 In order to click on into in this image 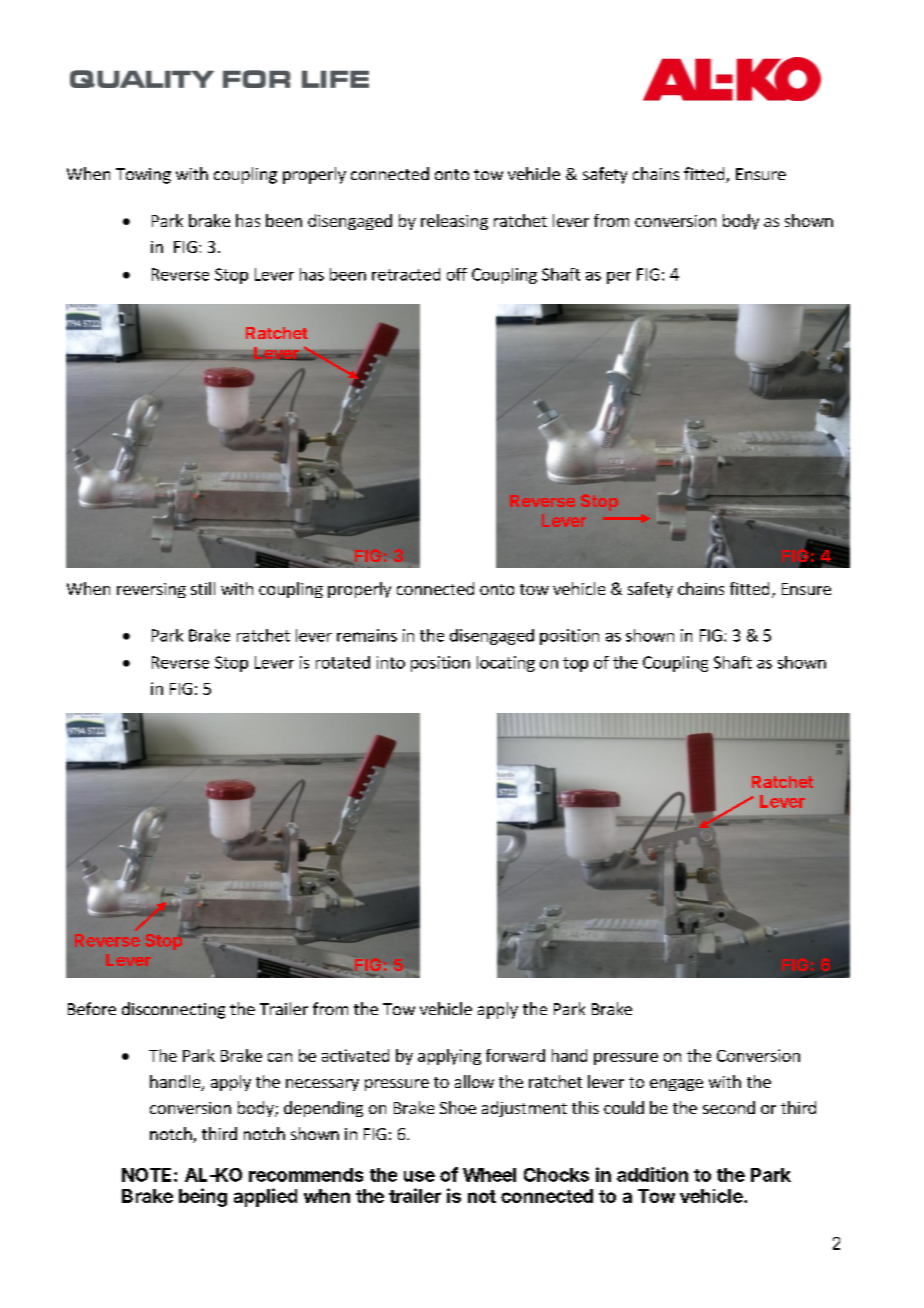, I will do `click(391, 662)`.
